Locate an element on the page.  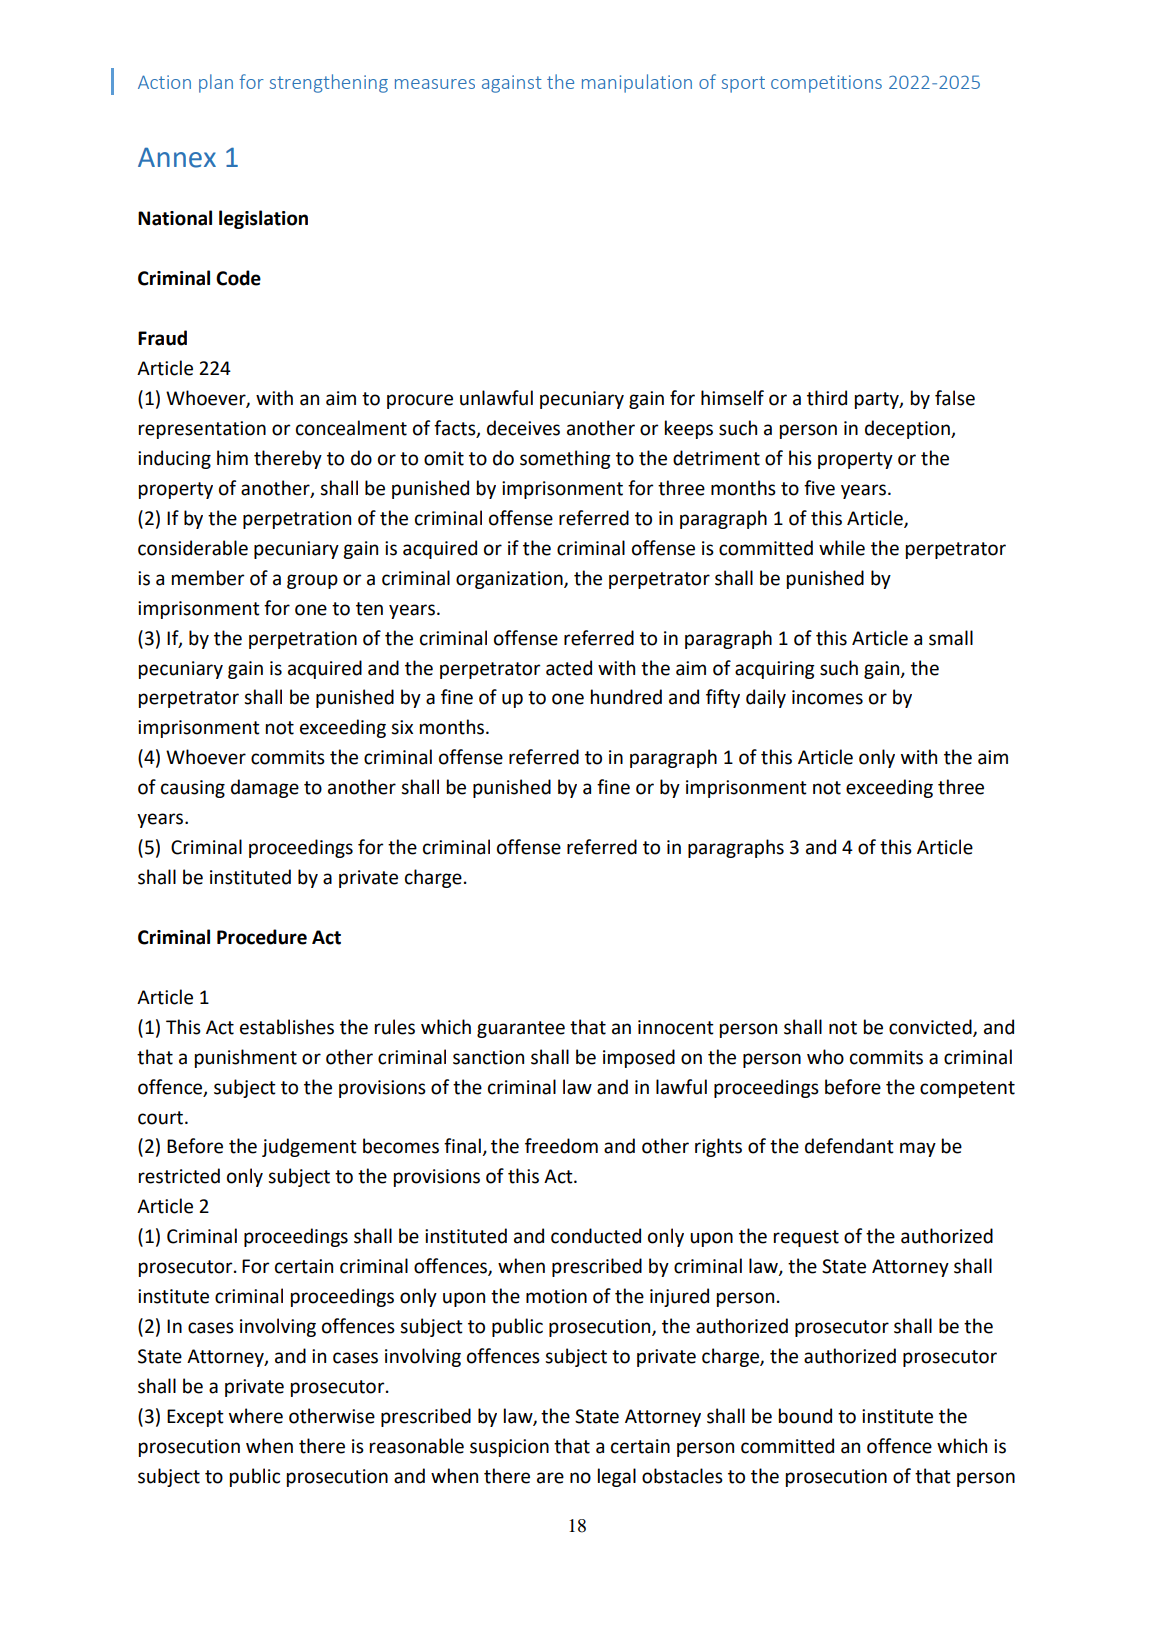
where is located at coordinates (256, 1416).
